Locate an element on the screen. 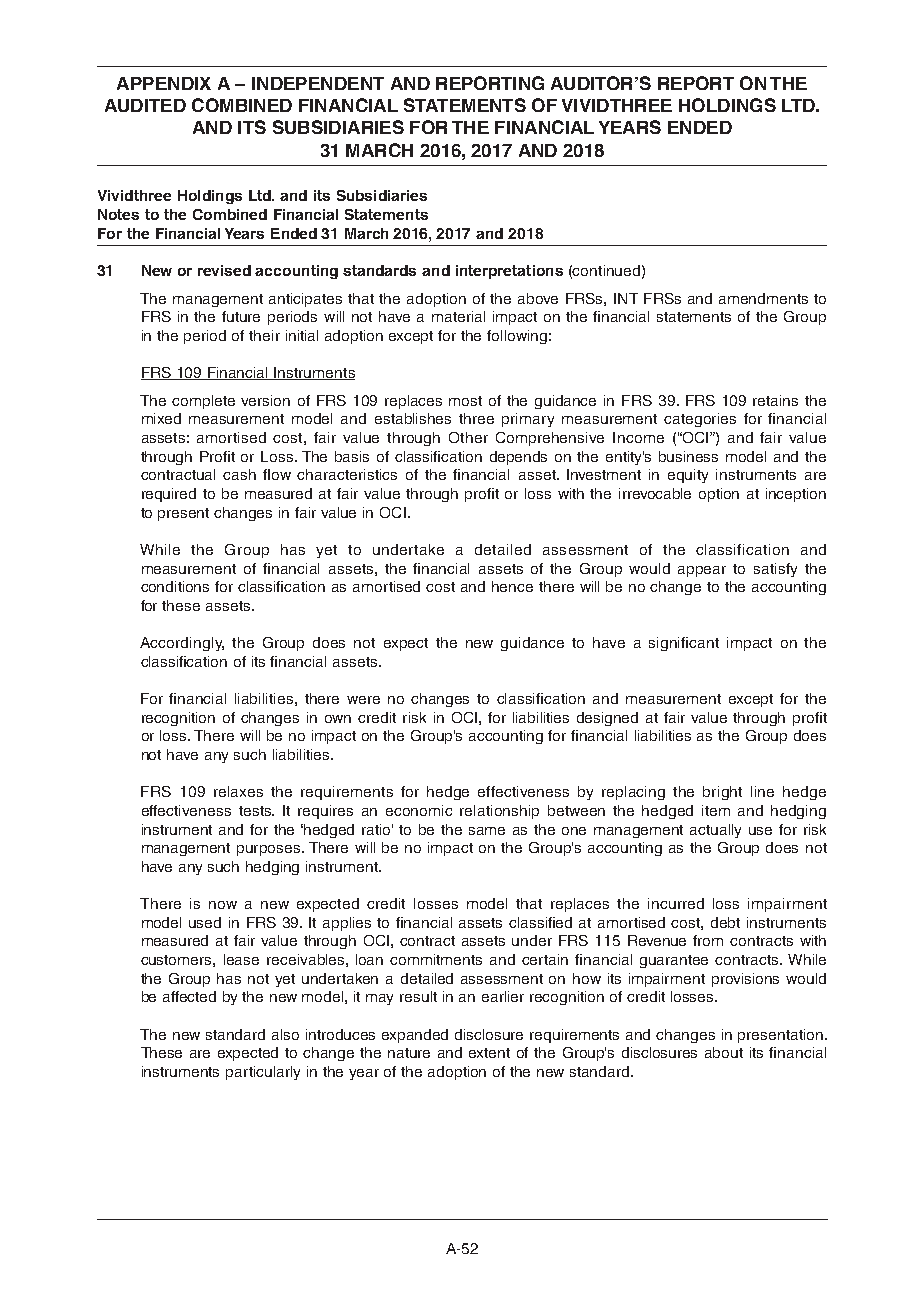  INDEPENDENT is located at coordinates (318, 83).
